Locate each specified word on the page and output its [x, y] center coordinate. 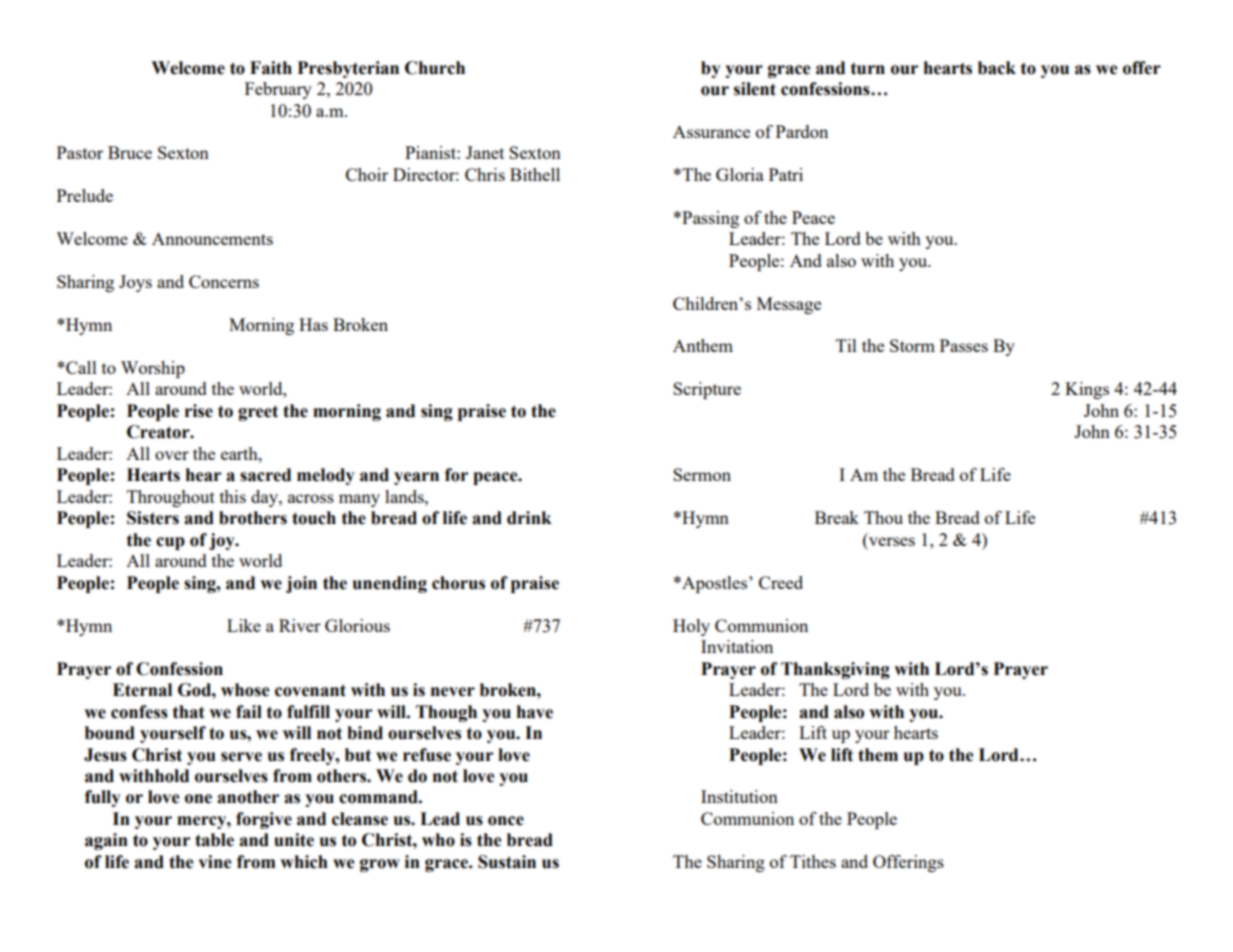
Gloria [740, 174]
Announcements [212, 238]
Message [789, 305]
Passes [964, 345]
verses [892, 541]
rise [199, 411]
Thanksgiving [835, 670]
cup [170, 543]
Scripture [707, 390]
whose [245, 690]
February [278, 90]
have [535, 712]
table [214, 840]
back [997, 68]
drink [529, 518]
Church [435, 68]
